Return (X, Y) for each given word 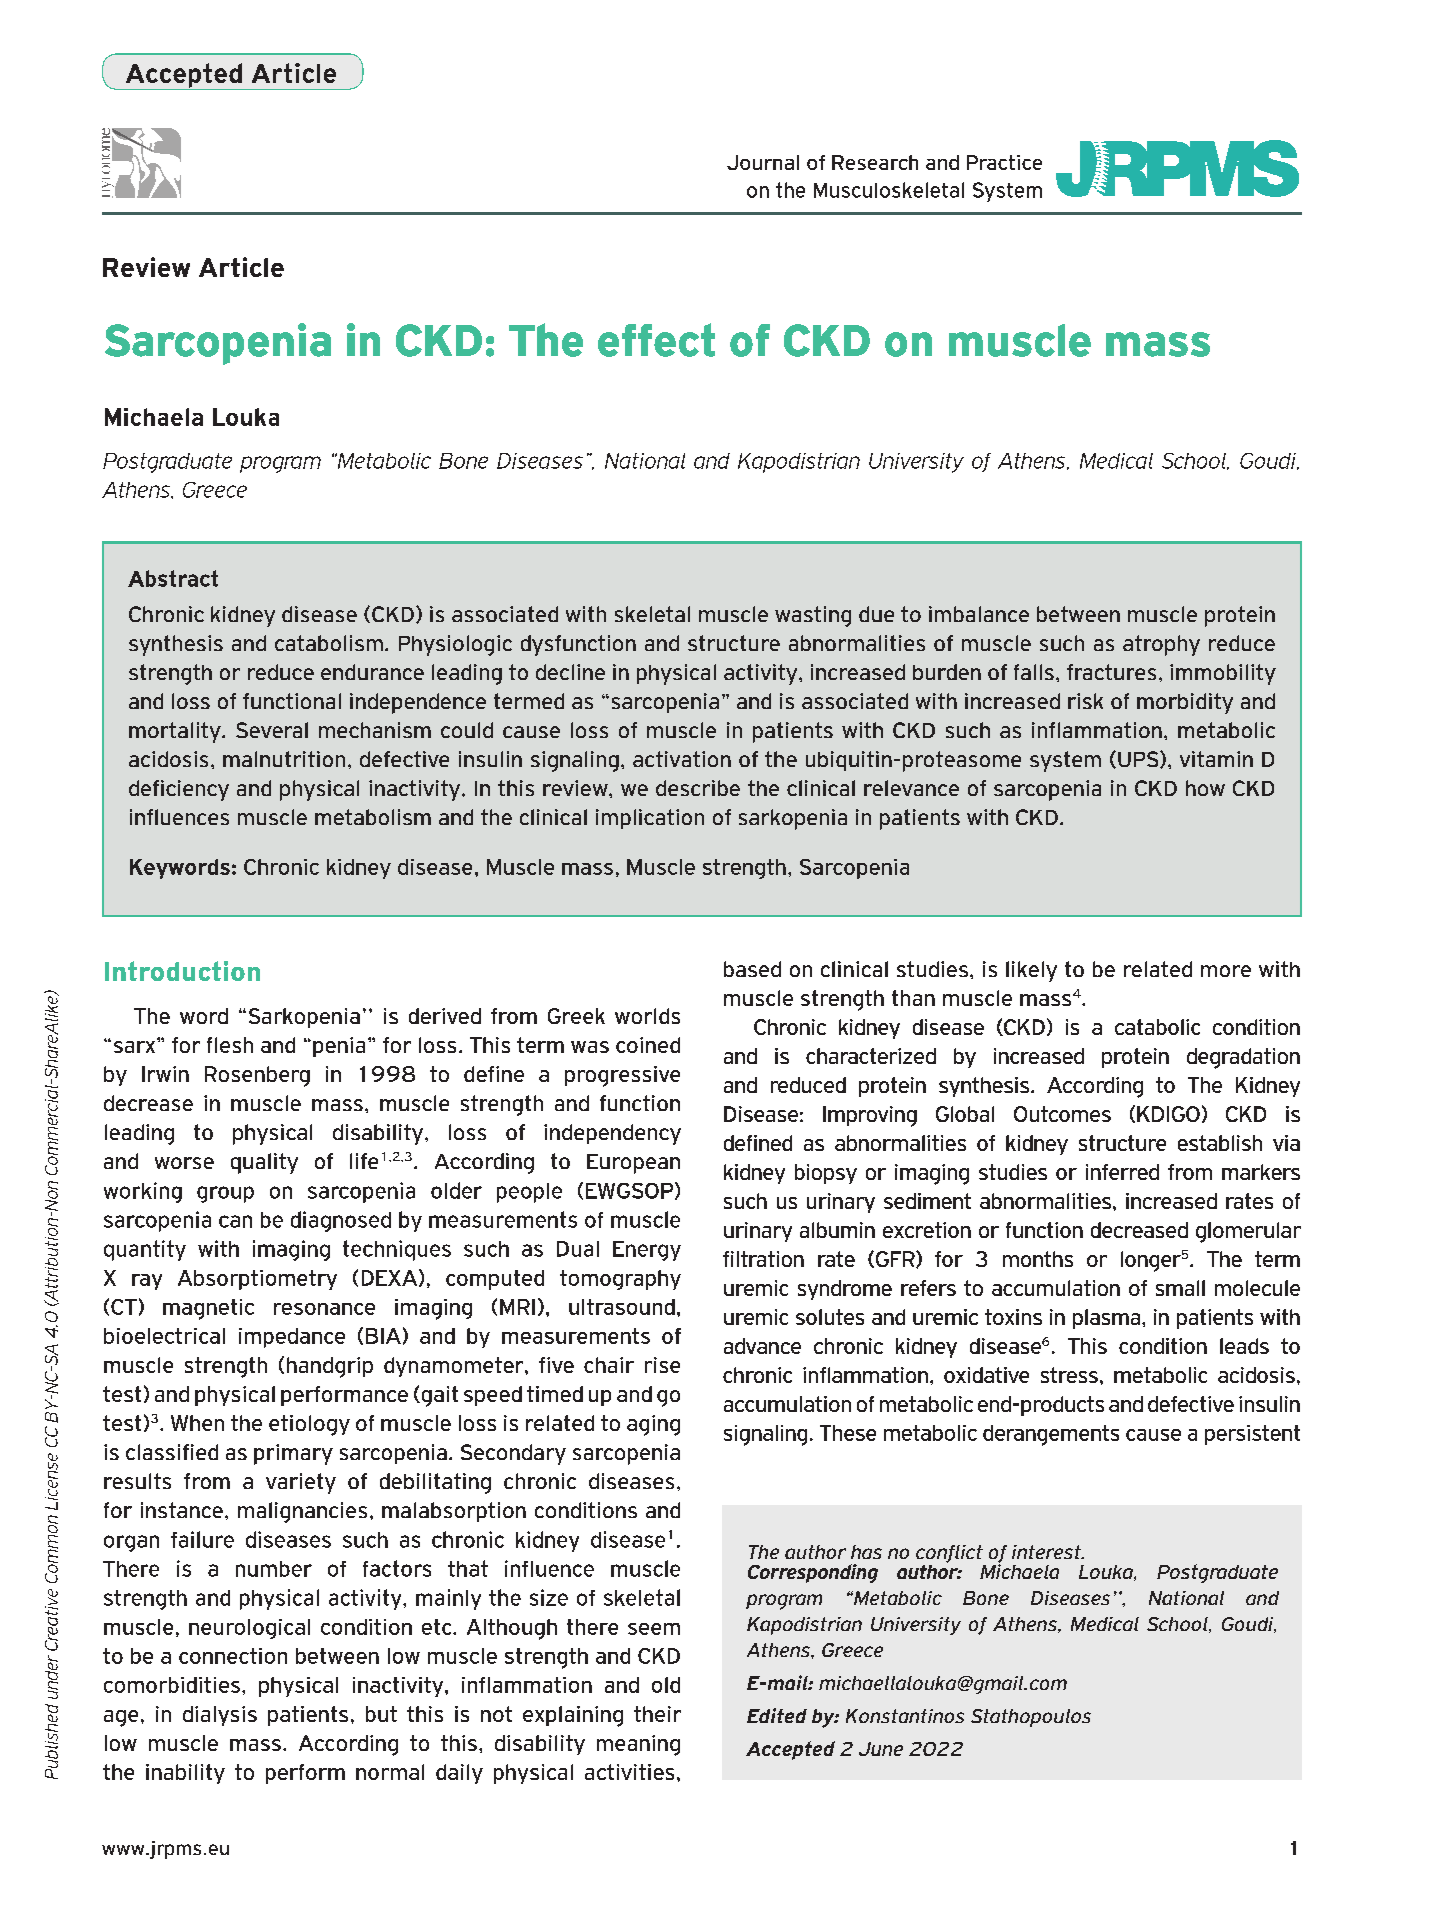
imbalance (979, 614)
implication (650, 819)
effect (656, 340)
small (1180, 1288)
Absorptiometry (257, 1280)
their (657, 1714)
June (881, 1749)
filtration (763, 1259)
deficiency (179, 790)
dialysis (220, 1716)
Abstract (173, 578)
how (1205, 788)
